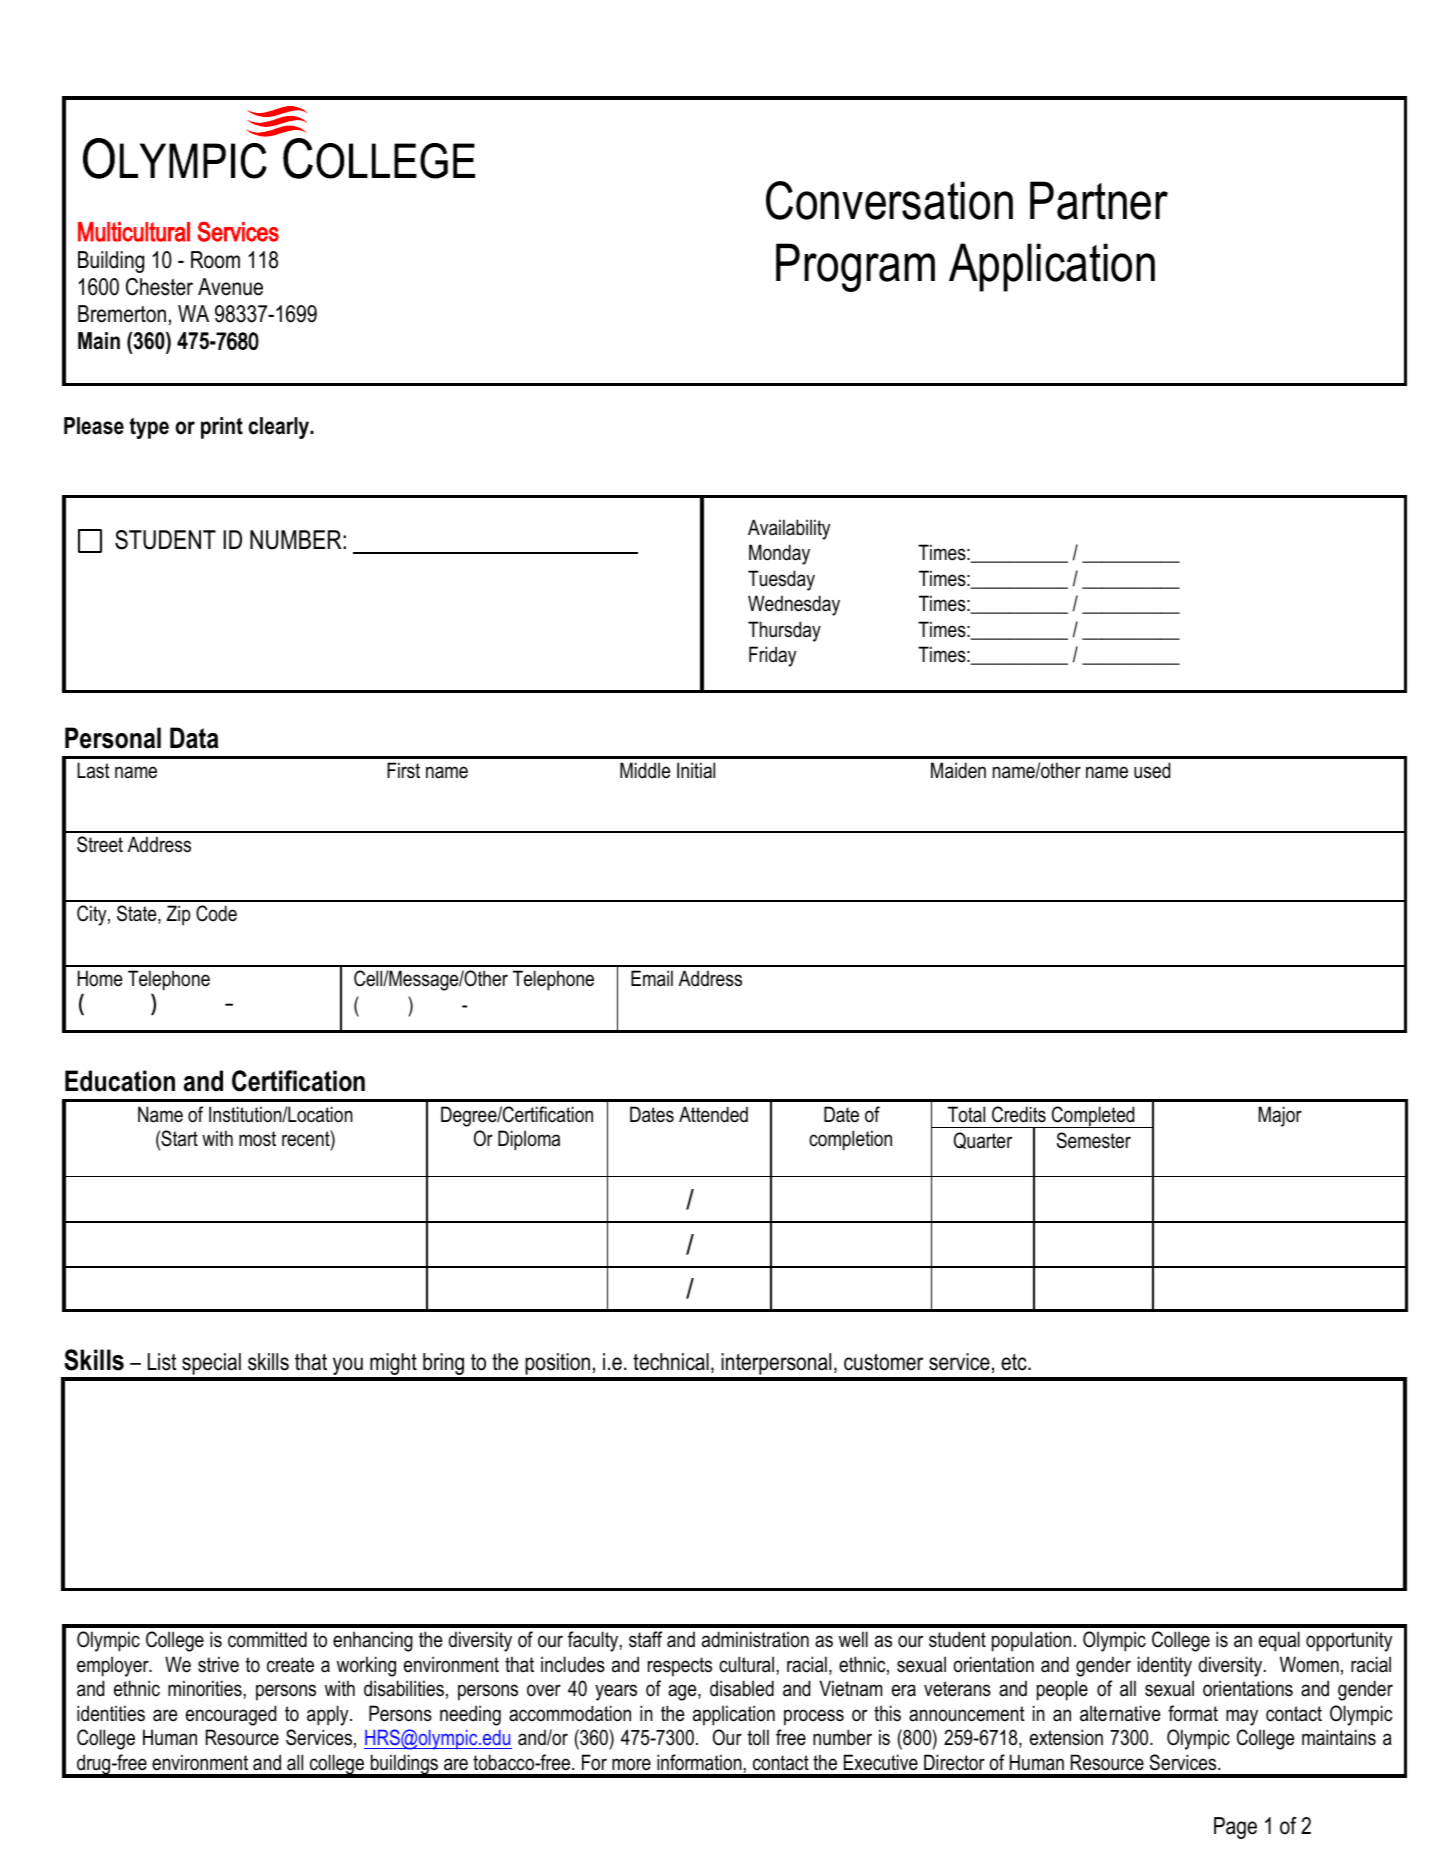  What do you see at coordinates (1099, 200) in the screenshot?
I see `Partner` at bounding box center [1099, 200].
